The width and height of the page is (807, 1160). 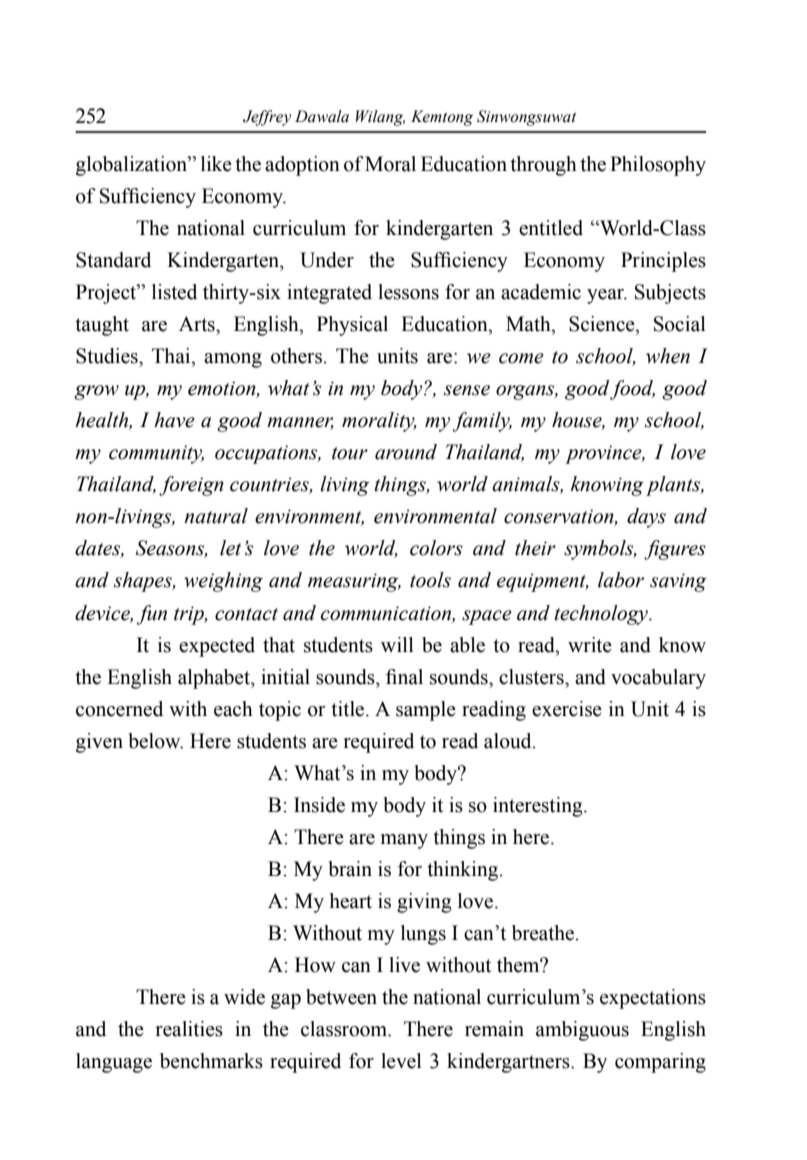 I want to click on realities, so click(x=189, y=1029).
